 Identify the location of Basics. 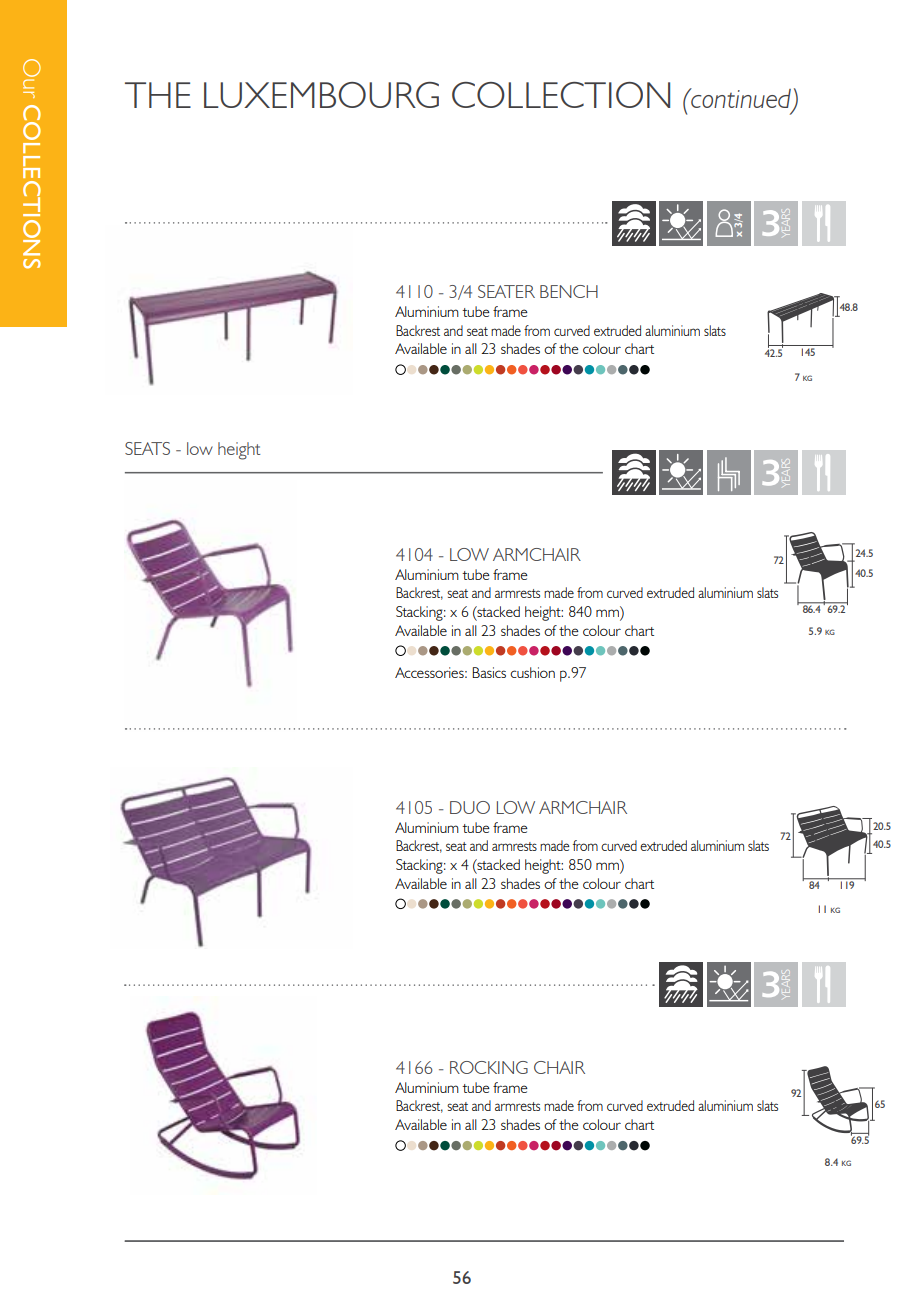
(489, 672).
